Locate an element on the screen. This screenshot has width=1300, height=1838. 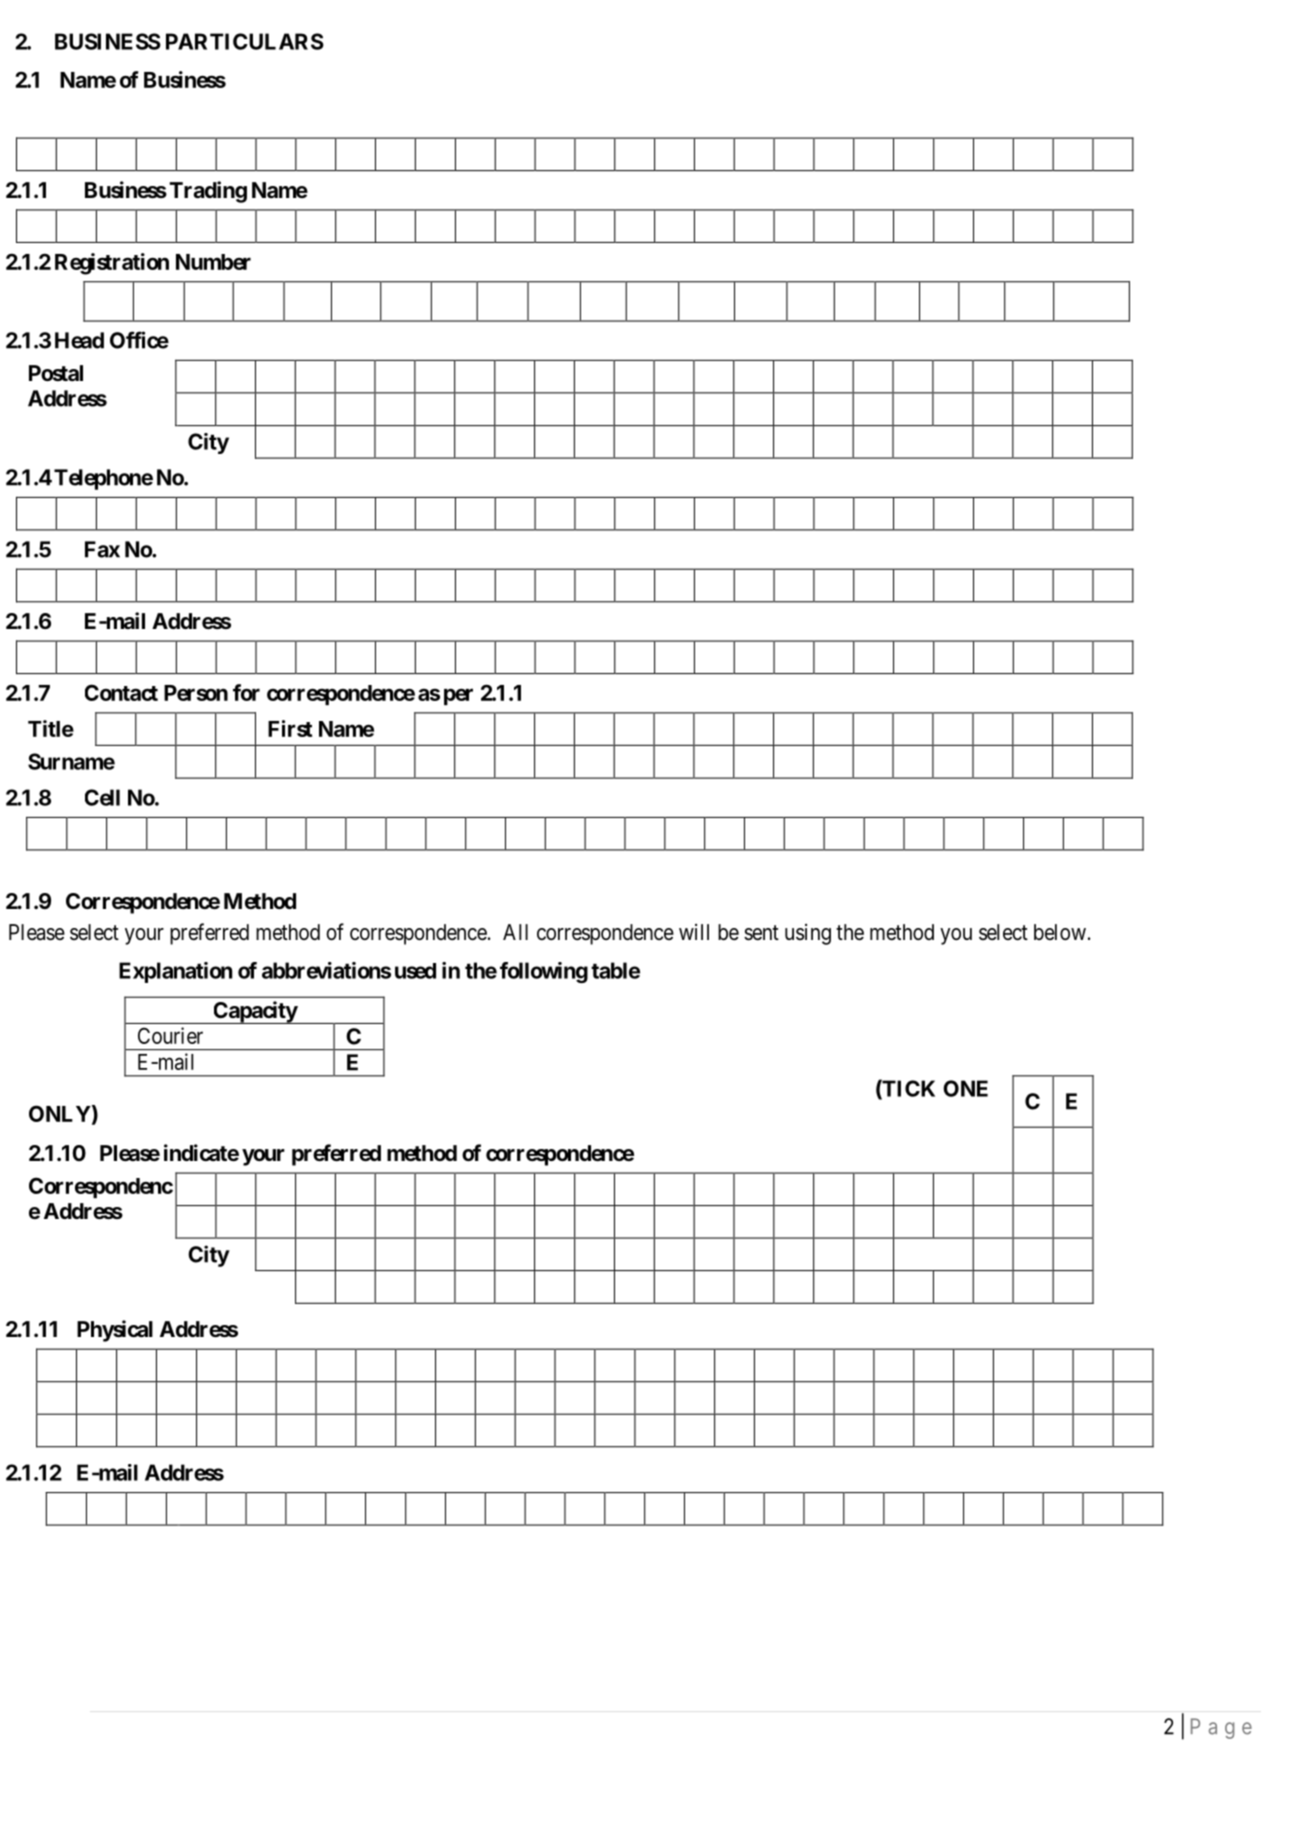
Physical is located at coordinates (115, 1331).
